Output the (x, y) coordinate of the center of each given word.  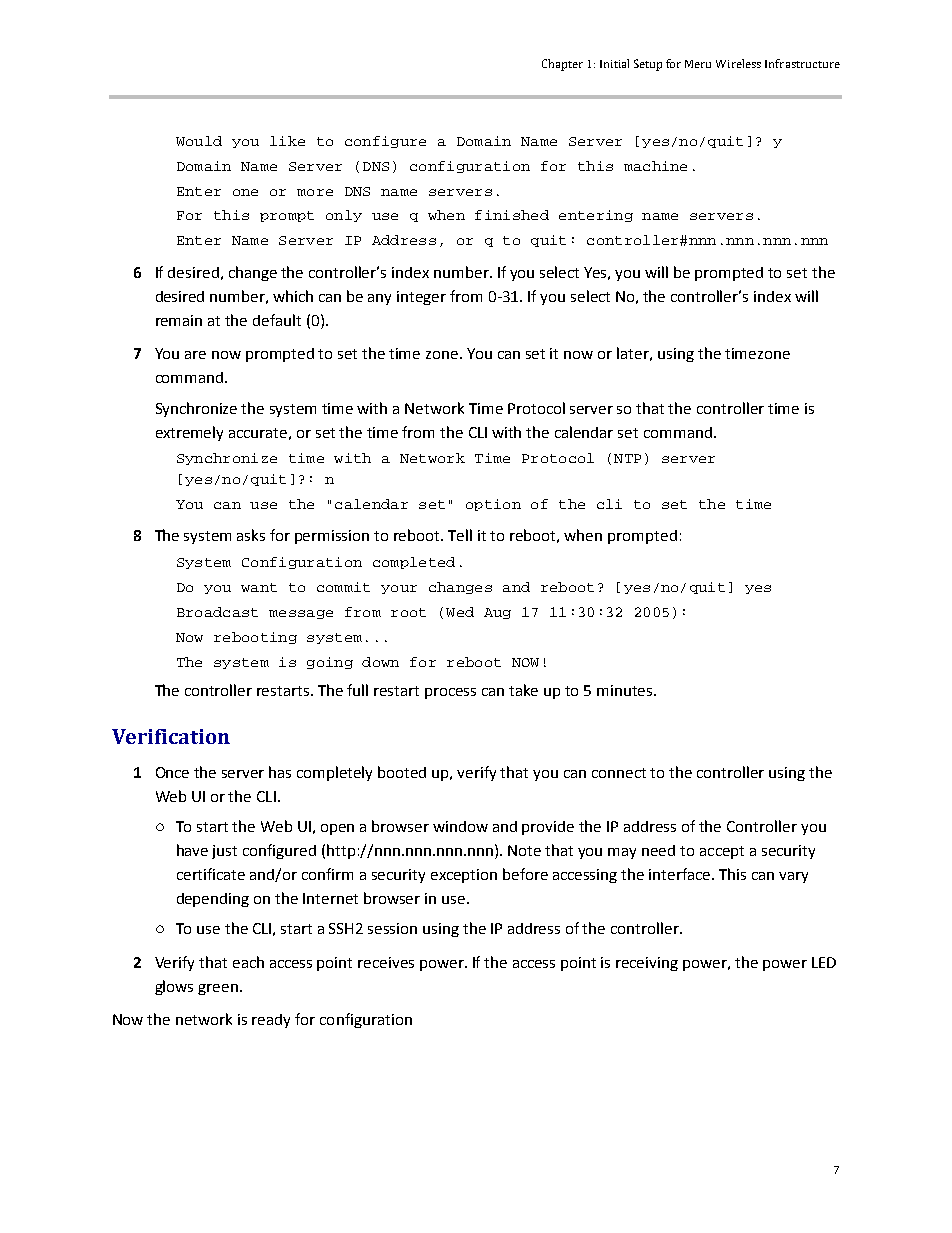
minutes (626, 690)
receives (386, 962)
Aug (497, 613)
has (280, 772)
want (259, 587)
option (493, 505)
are (195, 355)
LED (824, 962)
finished (512, 215)
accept (722, 852)
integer (421, 298)
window (460, 826)
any (379, 299)
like (287, 141)
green (218, 989)
